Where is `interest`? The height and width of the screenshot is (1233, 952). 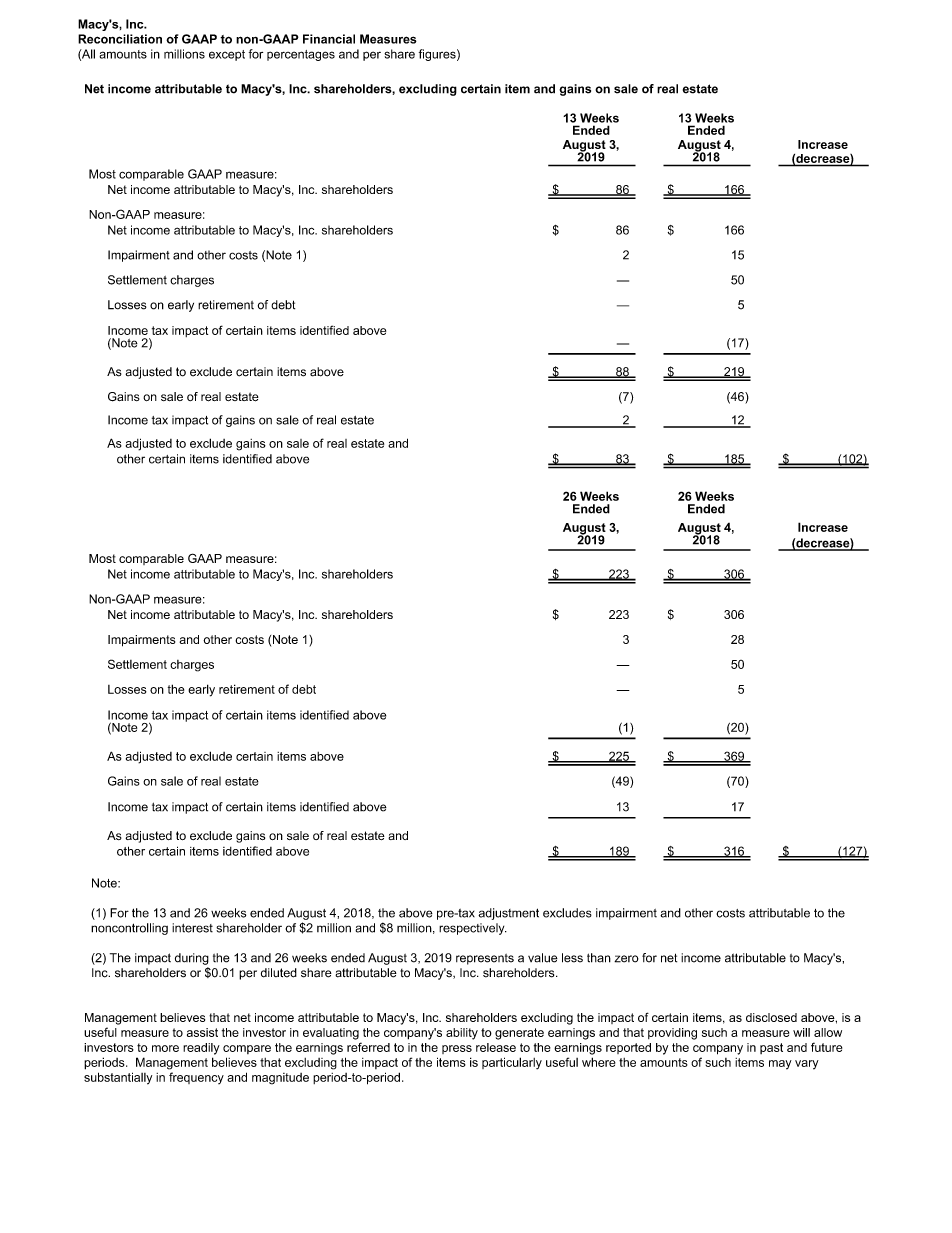
interest is located at coordinates (192, 928).
